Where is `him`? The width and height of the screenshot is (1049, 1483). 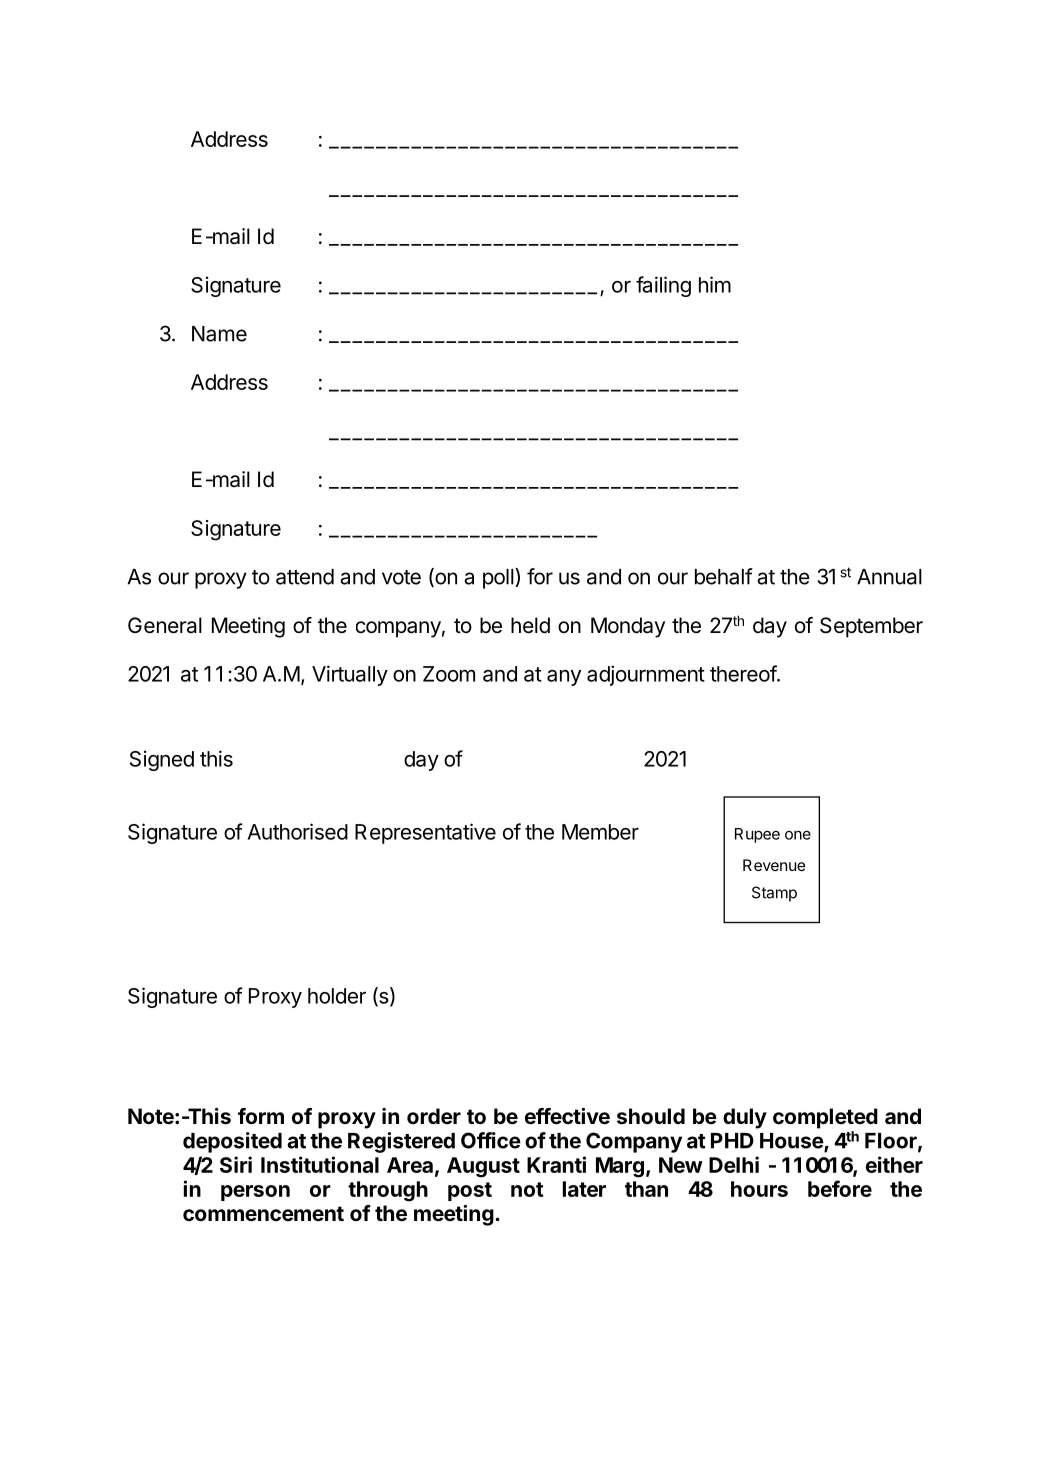
him is located at coordinates (715, 284).
